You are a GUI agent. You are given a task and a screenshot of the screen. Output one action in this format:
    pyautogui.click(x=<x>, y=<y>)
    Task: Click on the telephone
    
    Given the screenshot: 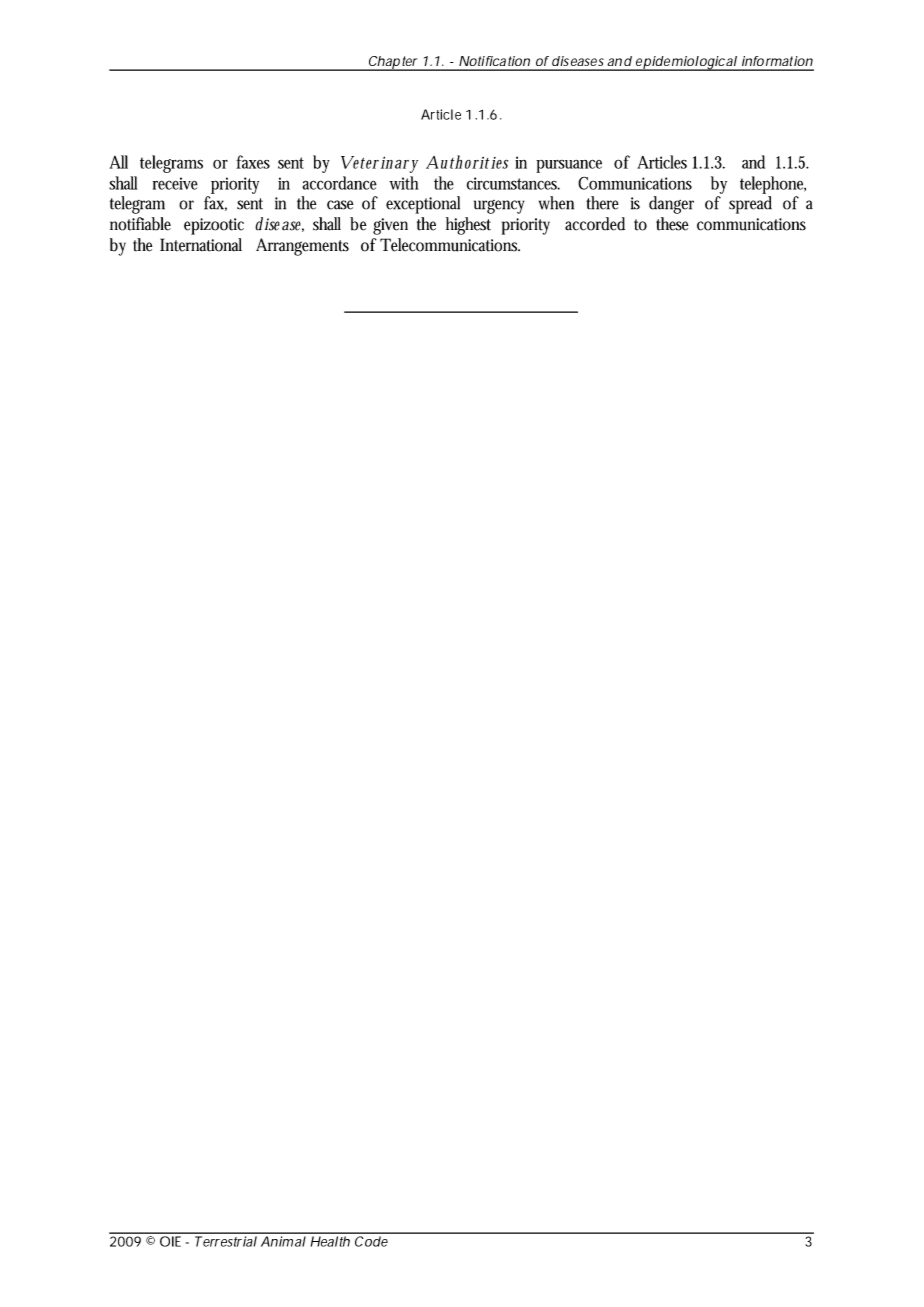 What is the action you would take?
    pyautogui.click(x=773, y=185)
